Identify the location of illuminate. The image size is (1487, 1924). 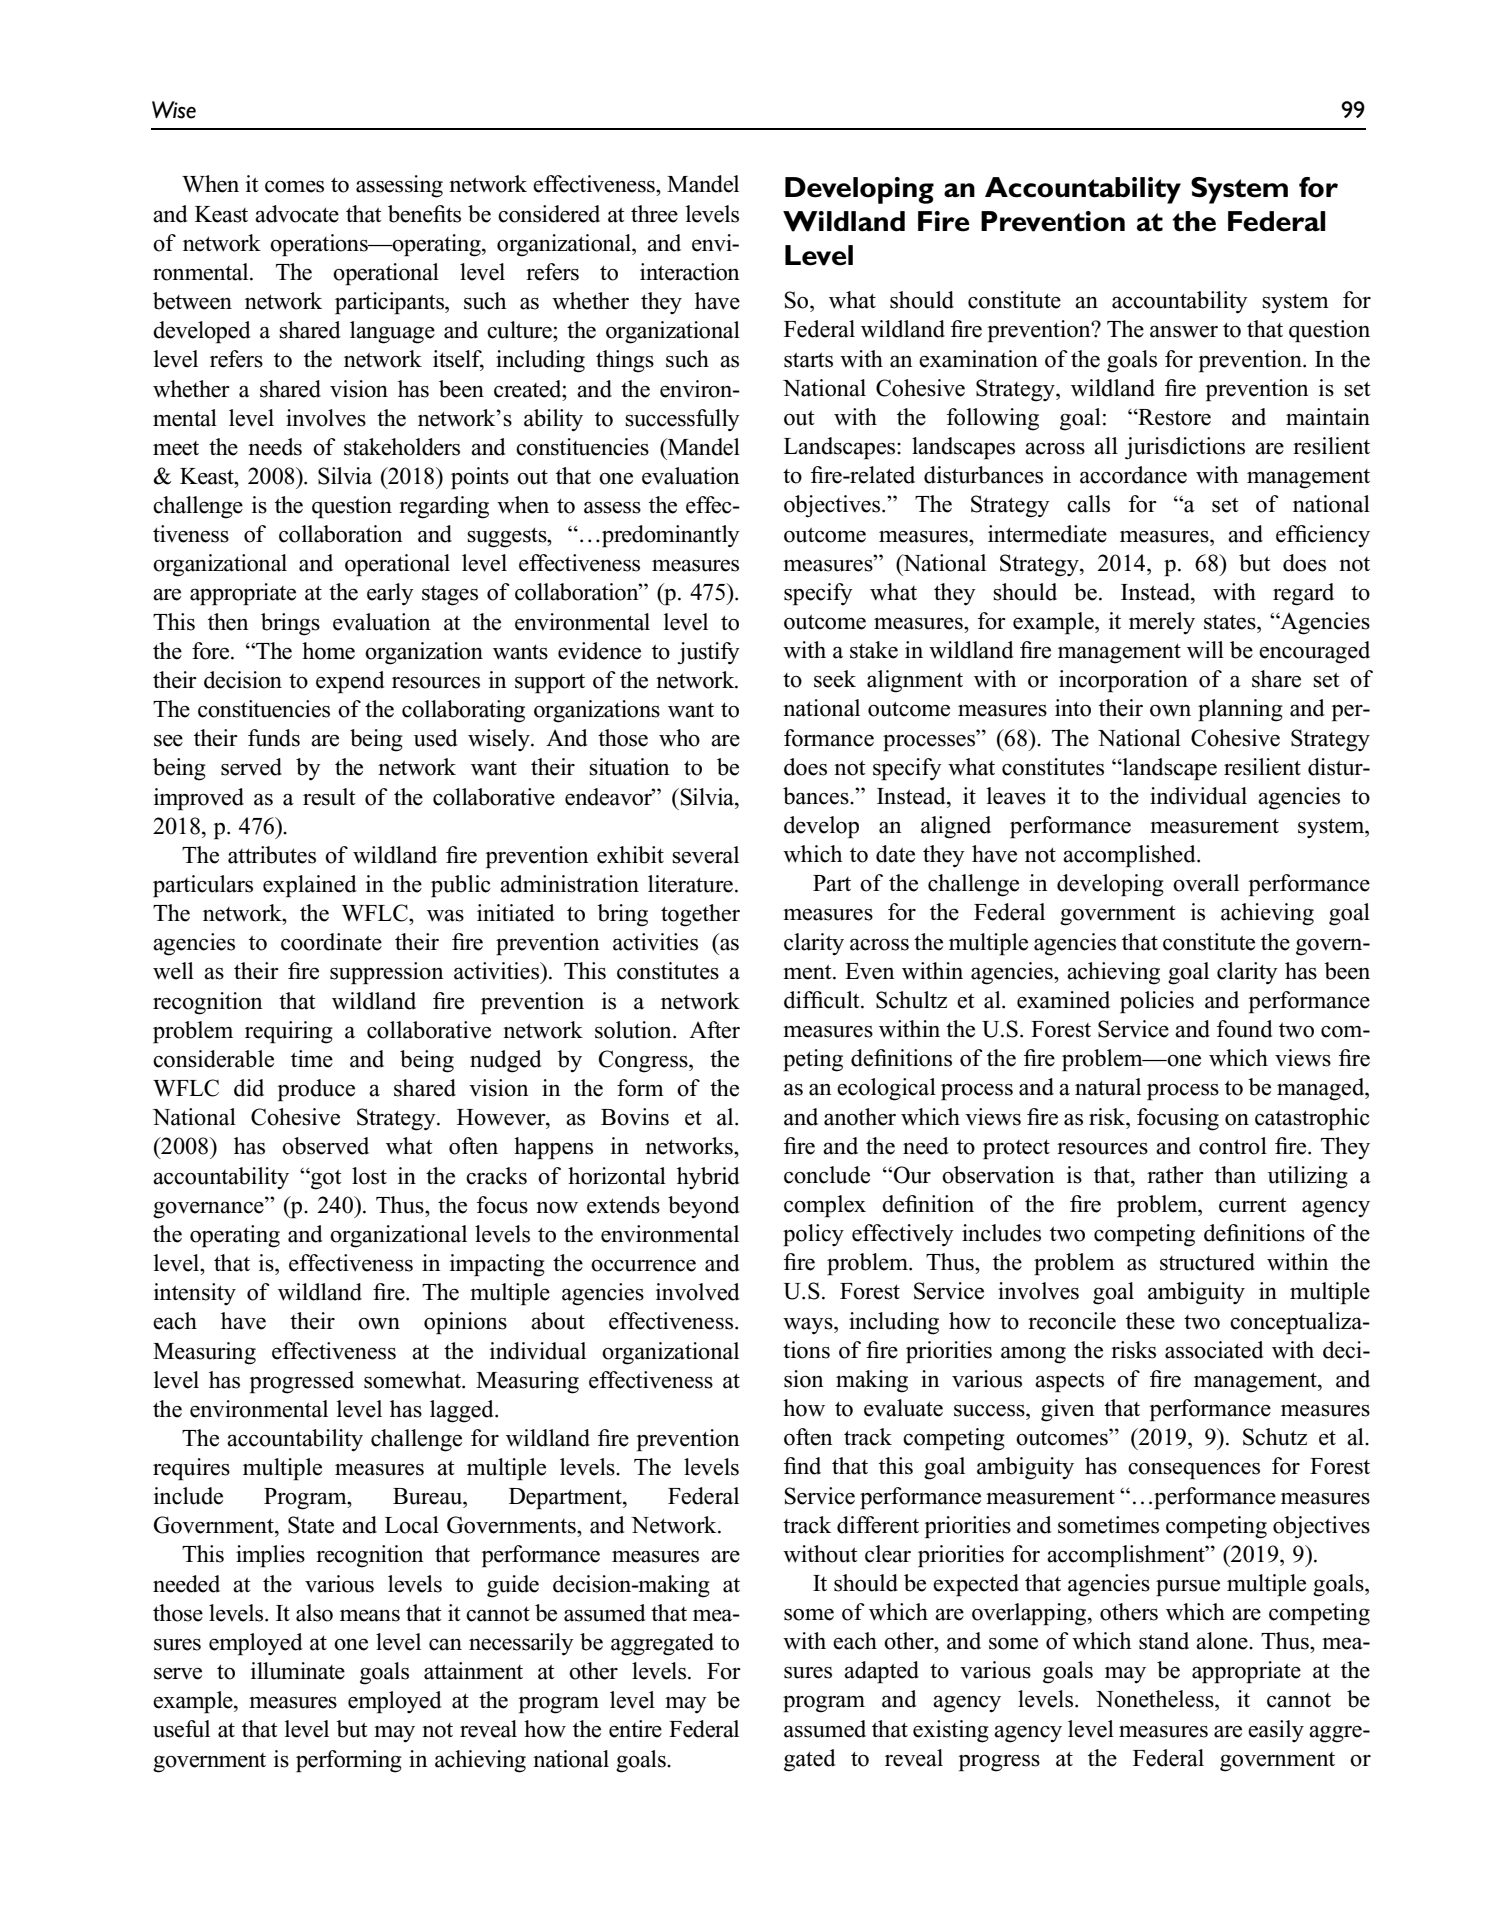
(298, 1671).
